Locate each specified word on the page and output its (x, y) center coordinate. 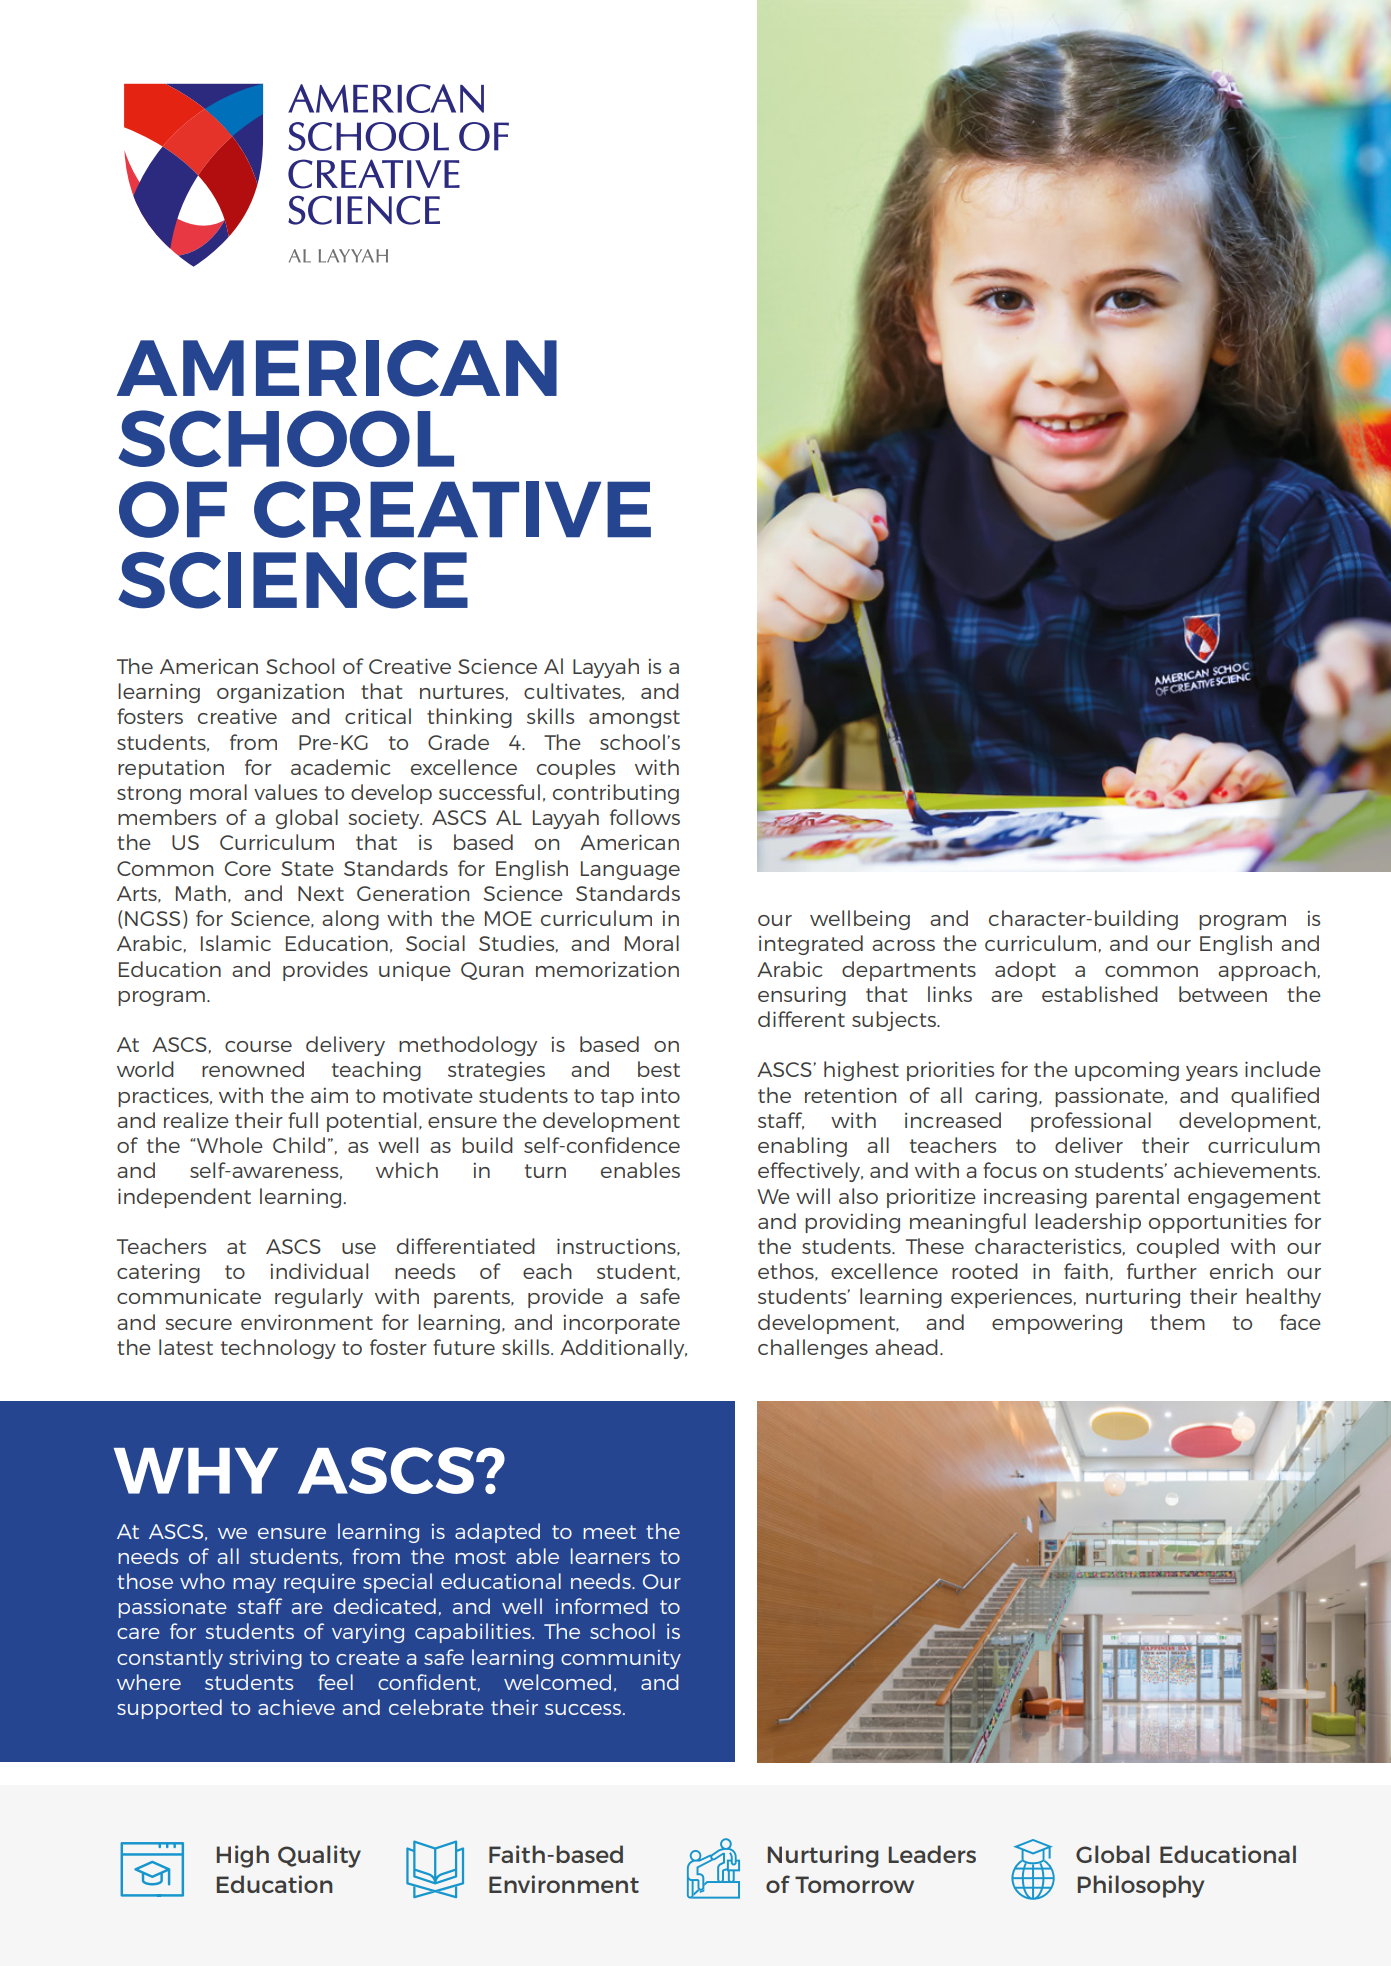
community (621, 1659)
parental (1137, 1198)
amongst (634, 719)
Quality (319, 1856)
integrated (811, 945)
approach (1267, 971)
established (1100, 994)
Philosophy (1140, 1886)
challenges (813, 1349)
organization (280, 693)
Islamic (236, 943)
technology (278, 1349)
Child (299, 1145)
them (1177, 1322)
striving (265, 1659)
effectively (810, 1172)
